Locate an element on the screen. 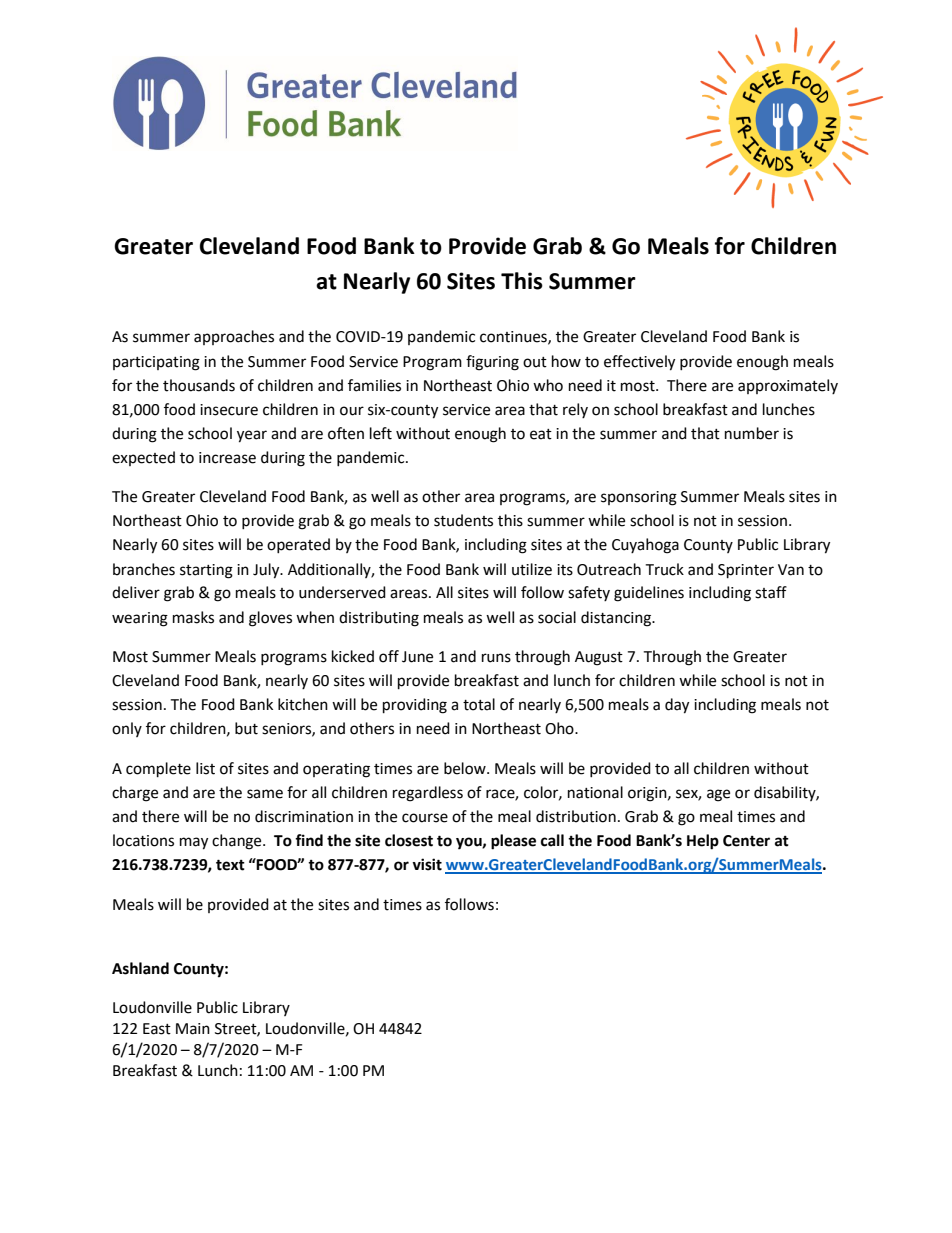 Image resolution: width=952 pixels, height=1233 pixels. masks is located at coordinates (193, 617).
